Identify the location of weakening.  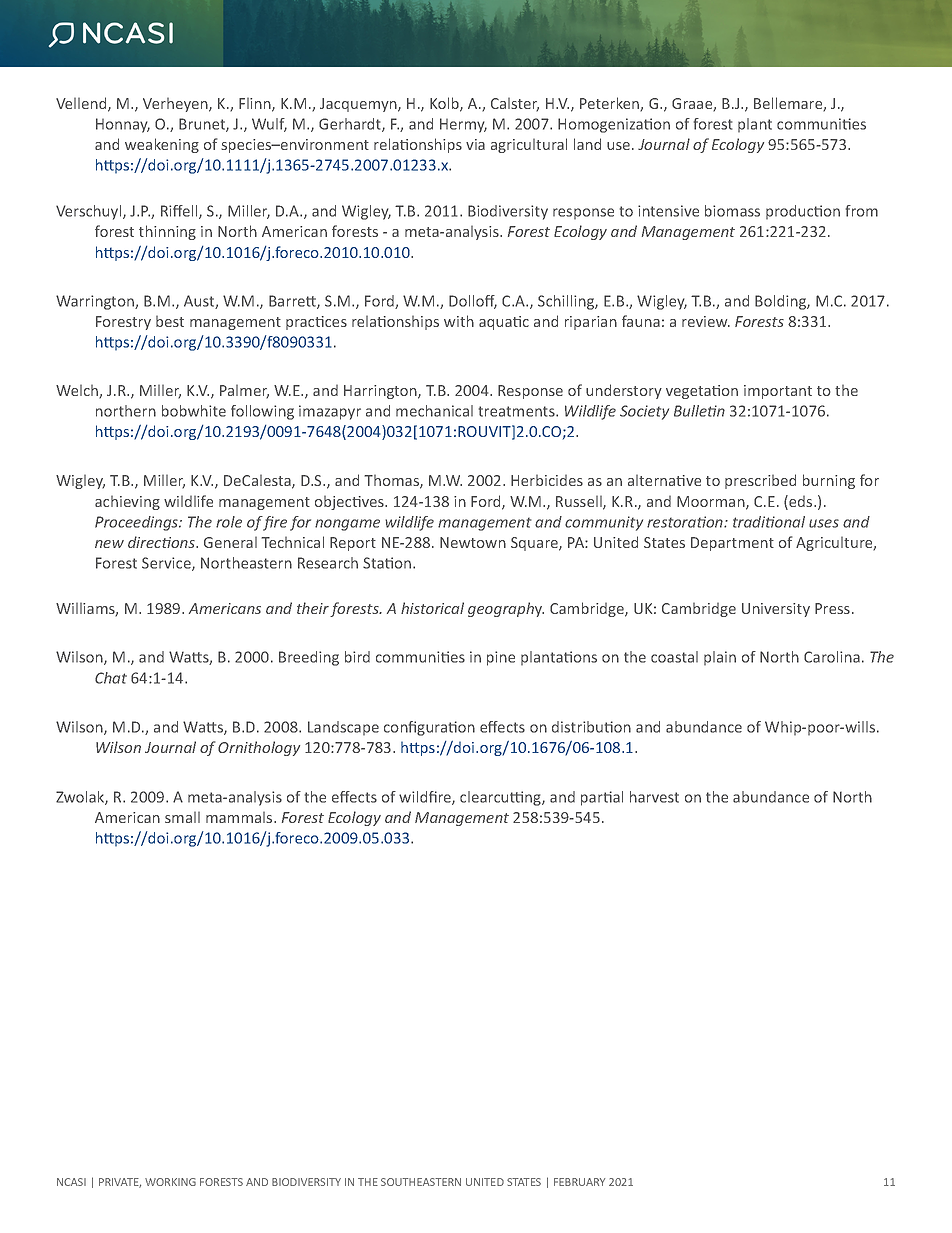
(162, 145).
